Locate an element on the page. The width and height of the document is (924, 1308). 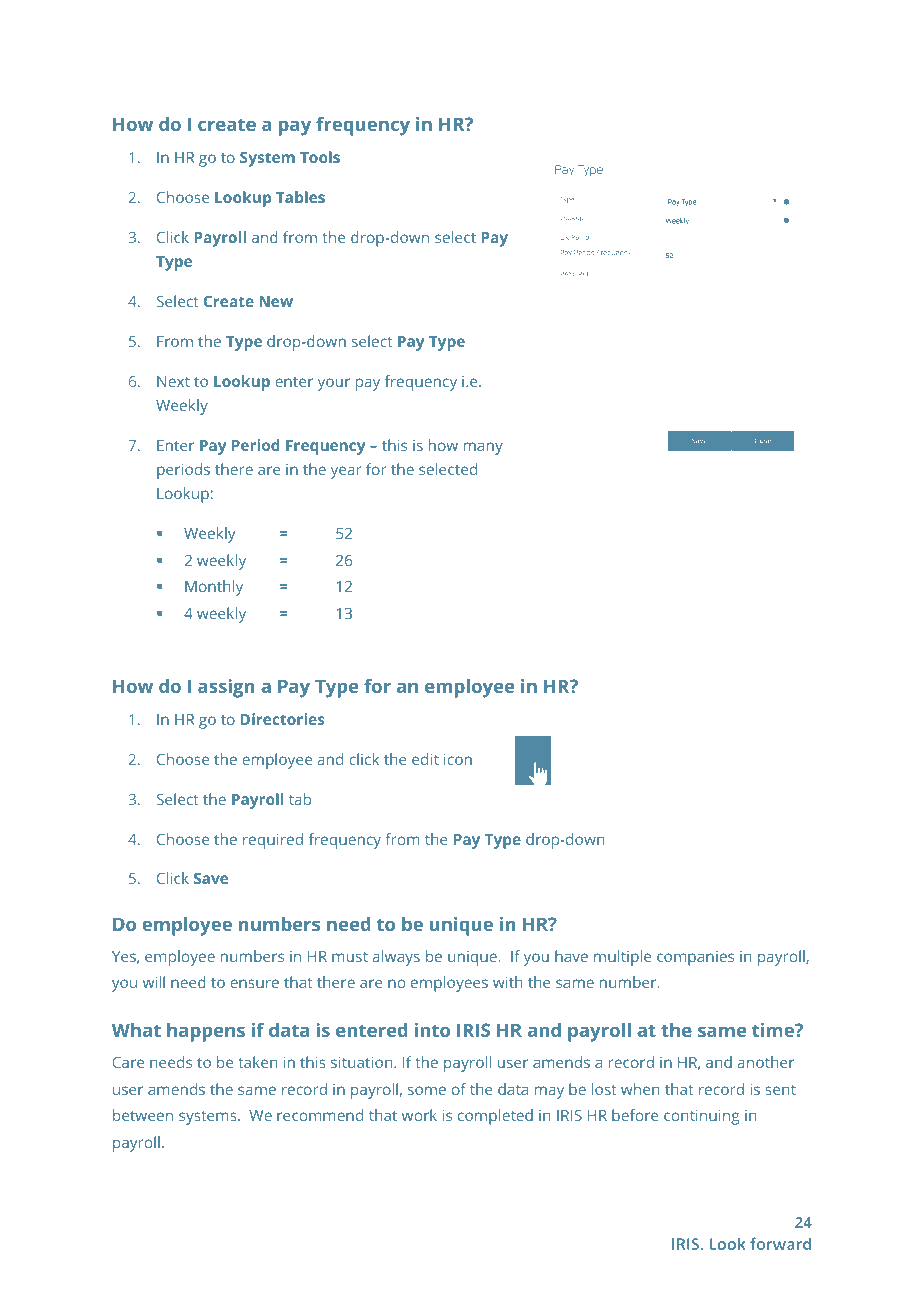
icon is located at coordinates (458, 759).
